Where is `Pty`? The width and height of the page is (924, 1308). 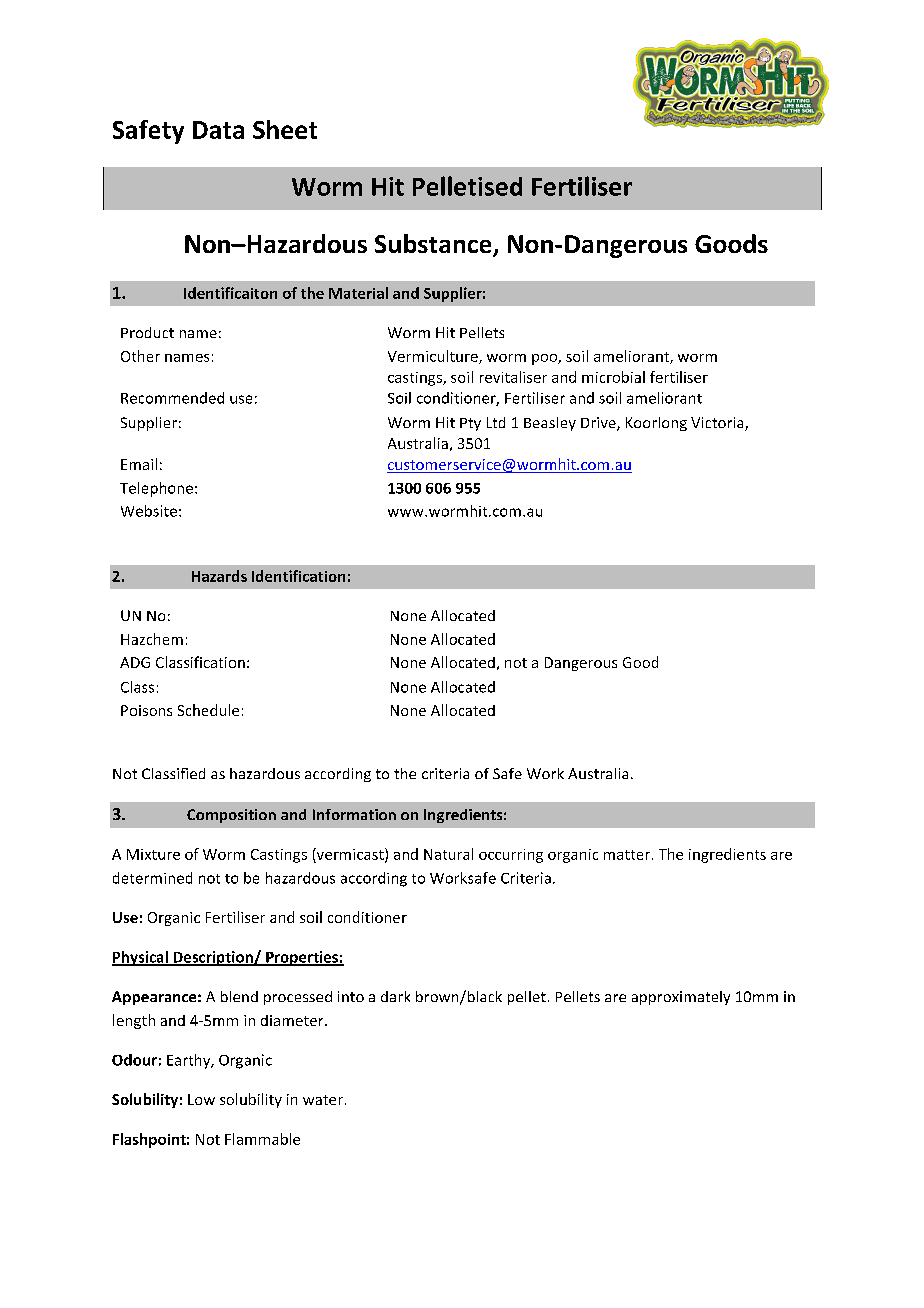
Pty is located at coordinates (470, 424).
